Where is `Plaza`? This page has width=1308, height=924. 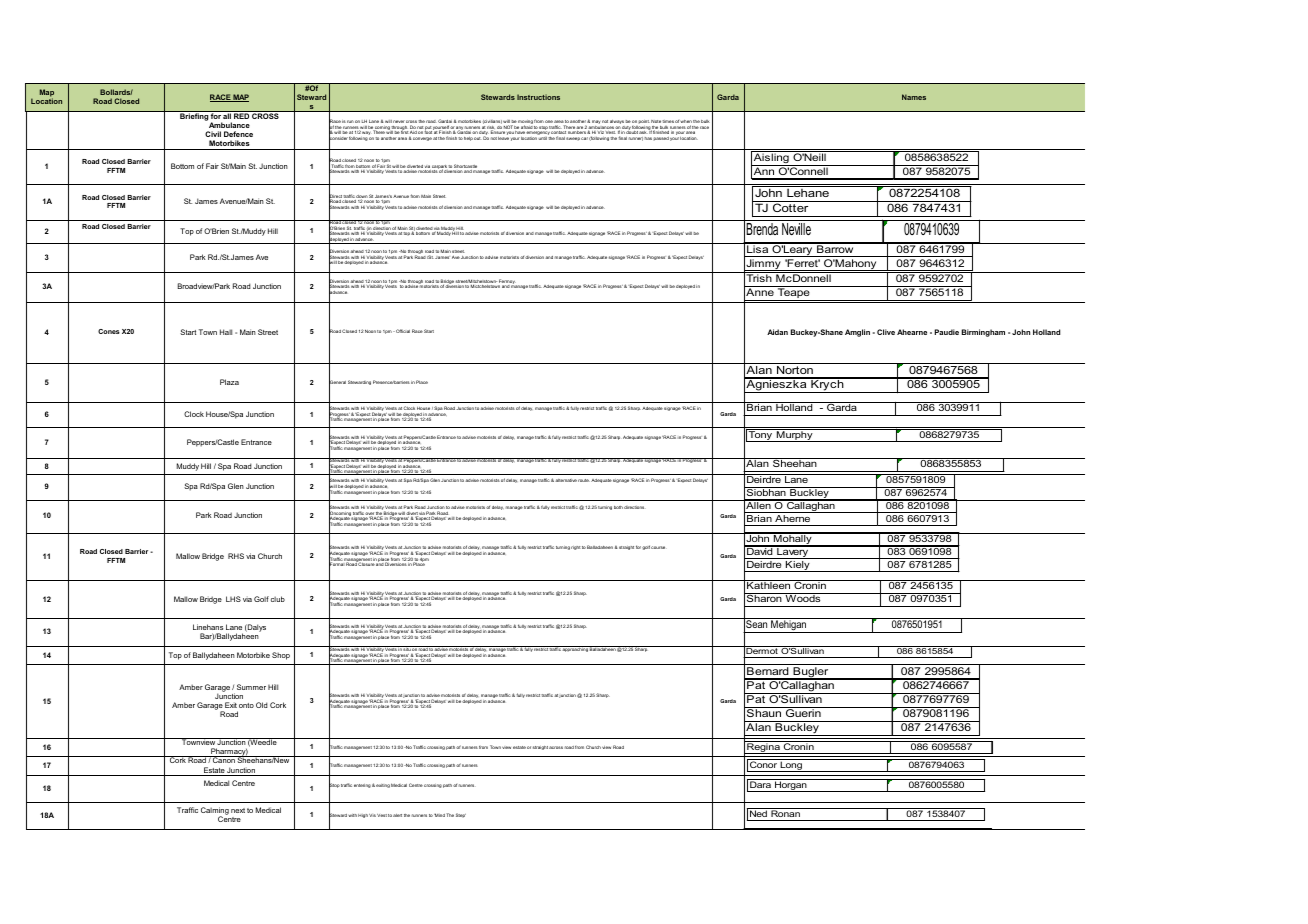
Plaza is located at coordinates (229, 382).
